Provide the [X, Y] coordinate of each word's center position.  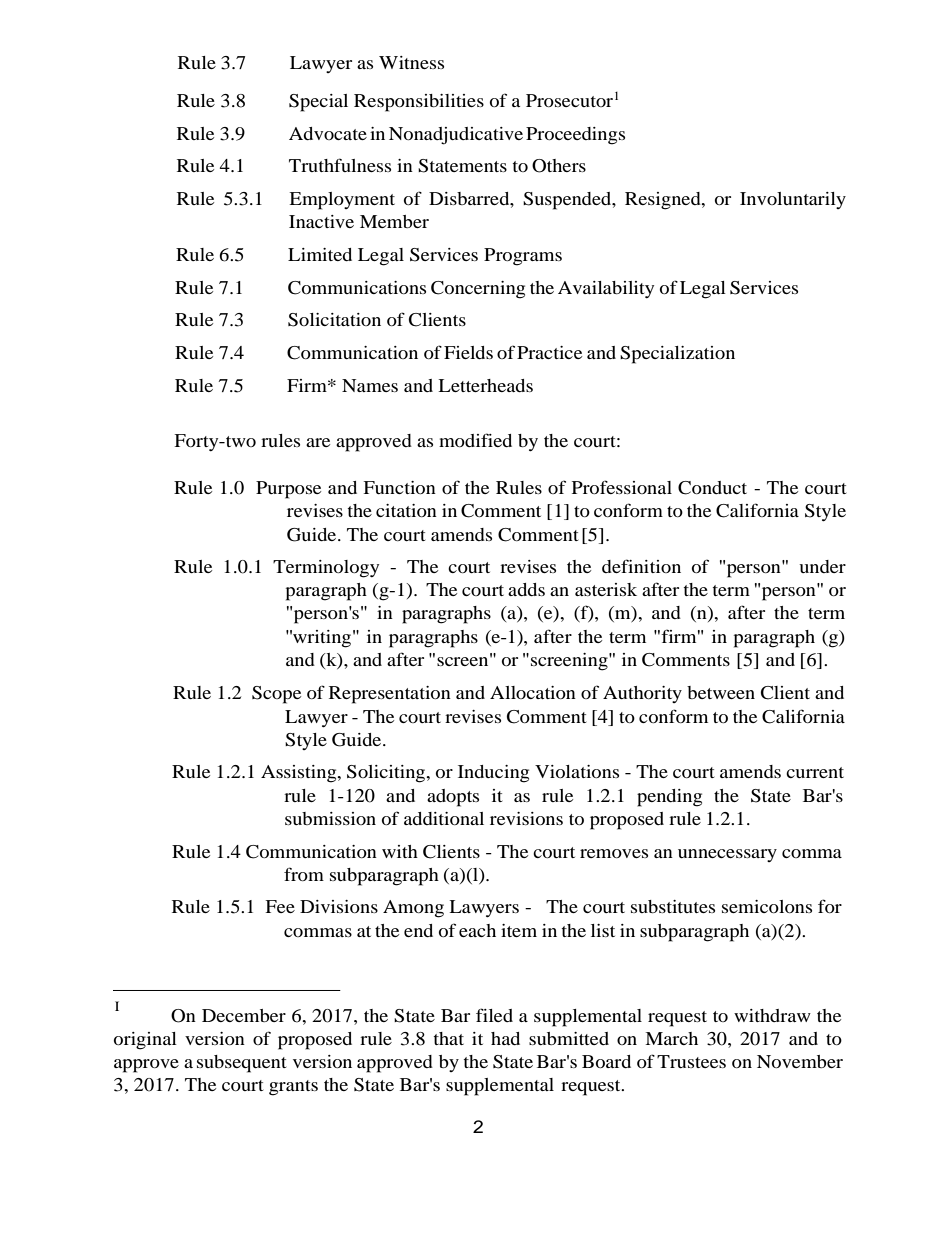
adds [526, 589]
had [505, 1038]
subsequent [241, 1064]
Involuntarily [793, 200]
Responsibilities [419, 103]
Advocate [328, 133]
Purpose [288, 490]
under [822, 566]
